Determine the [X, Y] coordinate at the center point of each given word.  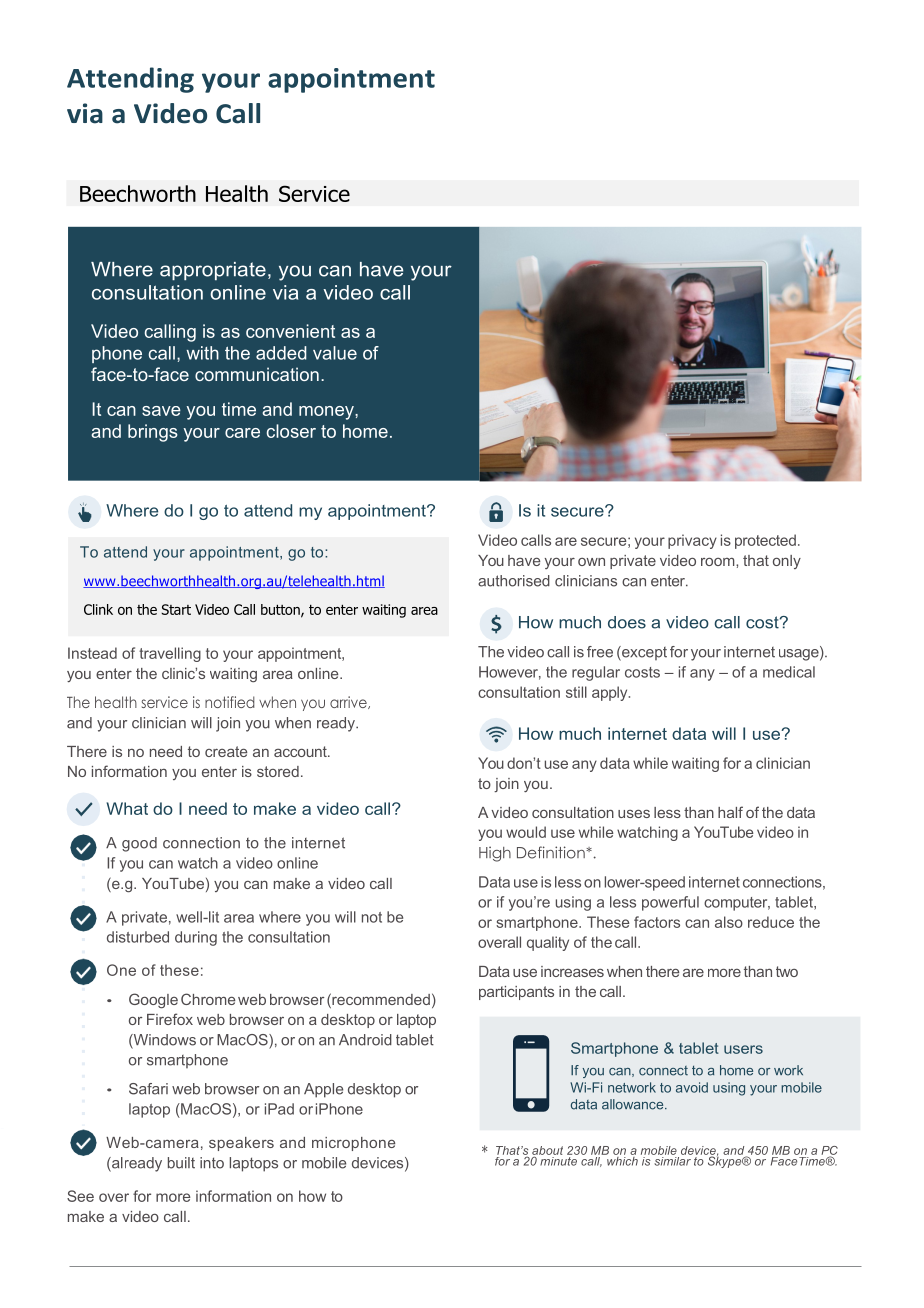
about [547, 1151]
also [729, 922]
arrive [349, 702]
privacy [692, 541]
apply [611, 693]
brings [153, 433]
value [335, 353]
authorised [514, 581]
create [226, 751]
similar [672, 1160]
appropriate [213, 271]
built [181, 1163]
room [719, 562]
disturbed [138, 937]
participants [516, 993]
